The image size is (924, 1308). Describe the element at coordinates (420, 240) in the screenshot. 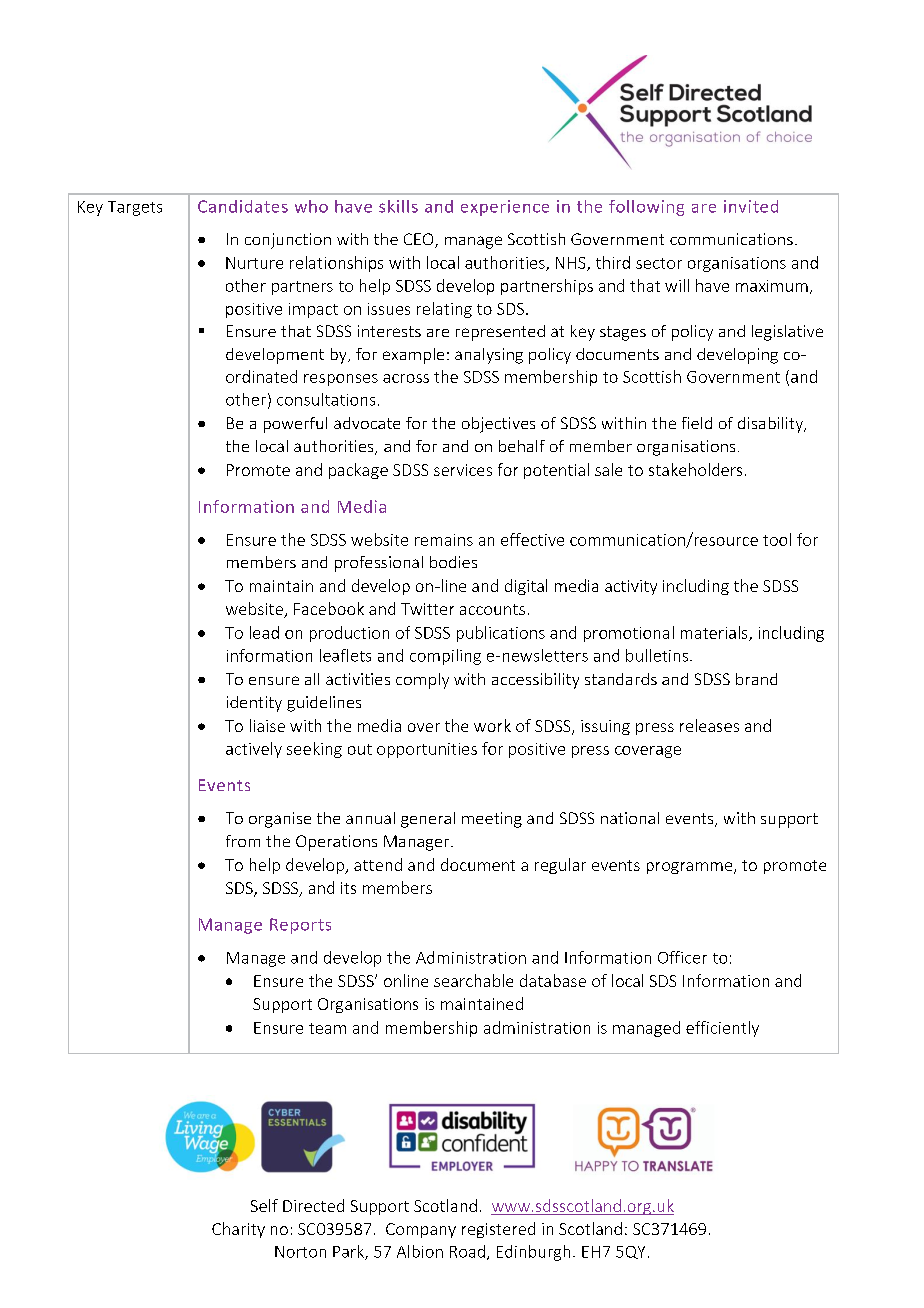

I see `CEO` at that location.
